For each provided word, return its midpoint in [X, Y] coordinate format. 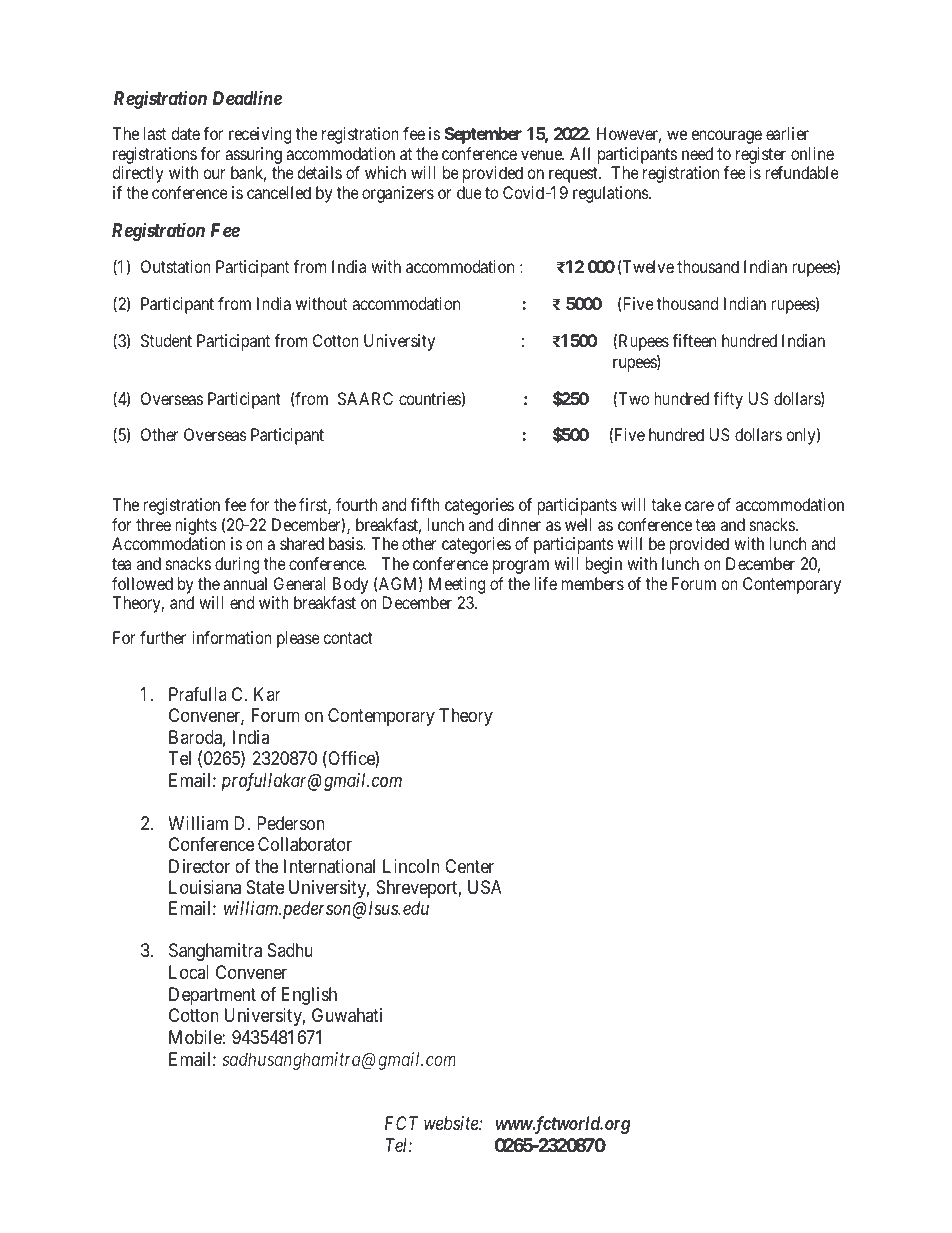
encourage [726, 137]
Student [166, 340]
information [232, 637]
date [185, 133]
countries [430, 398]
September [483, 135]
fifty [728, 400]
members [593, 583]
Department [212, 996]
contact [348, 638]
